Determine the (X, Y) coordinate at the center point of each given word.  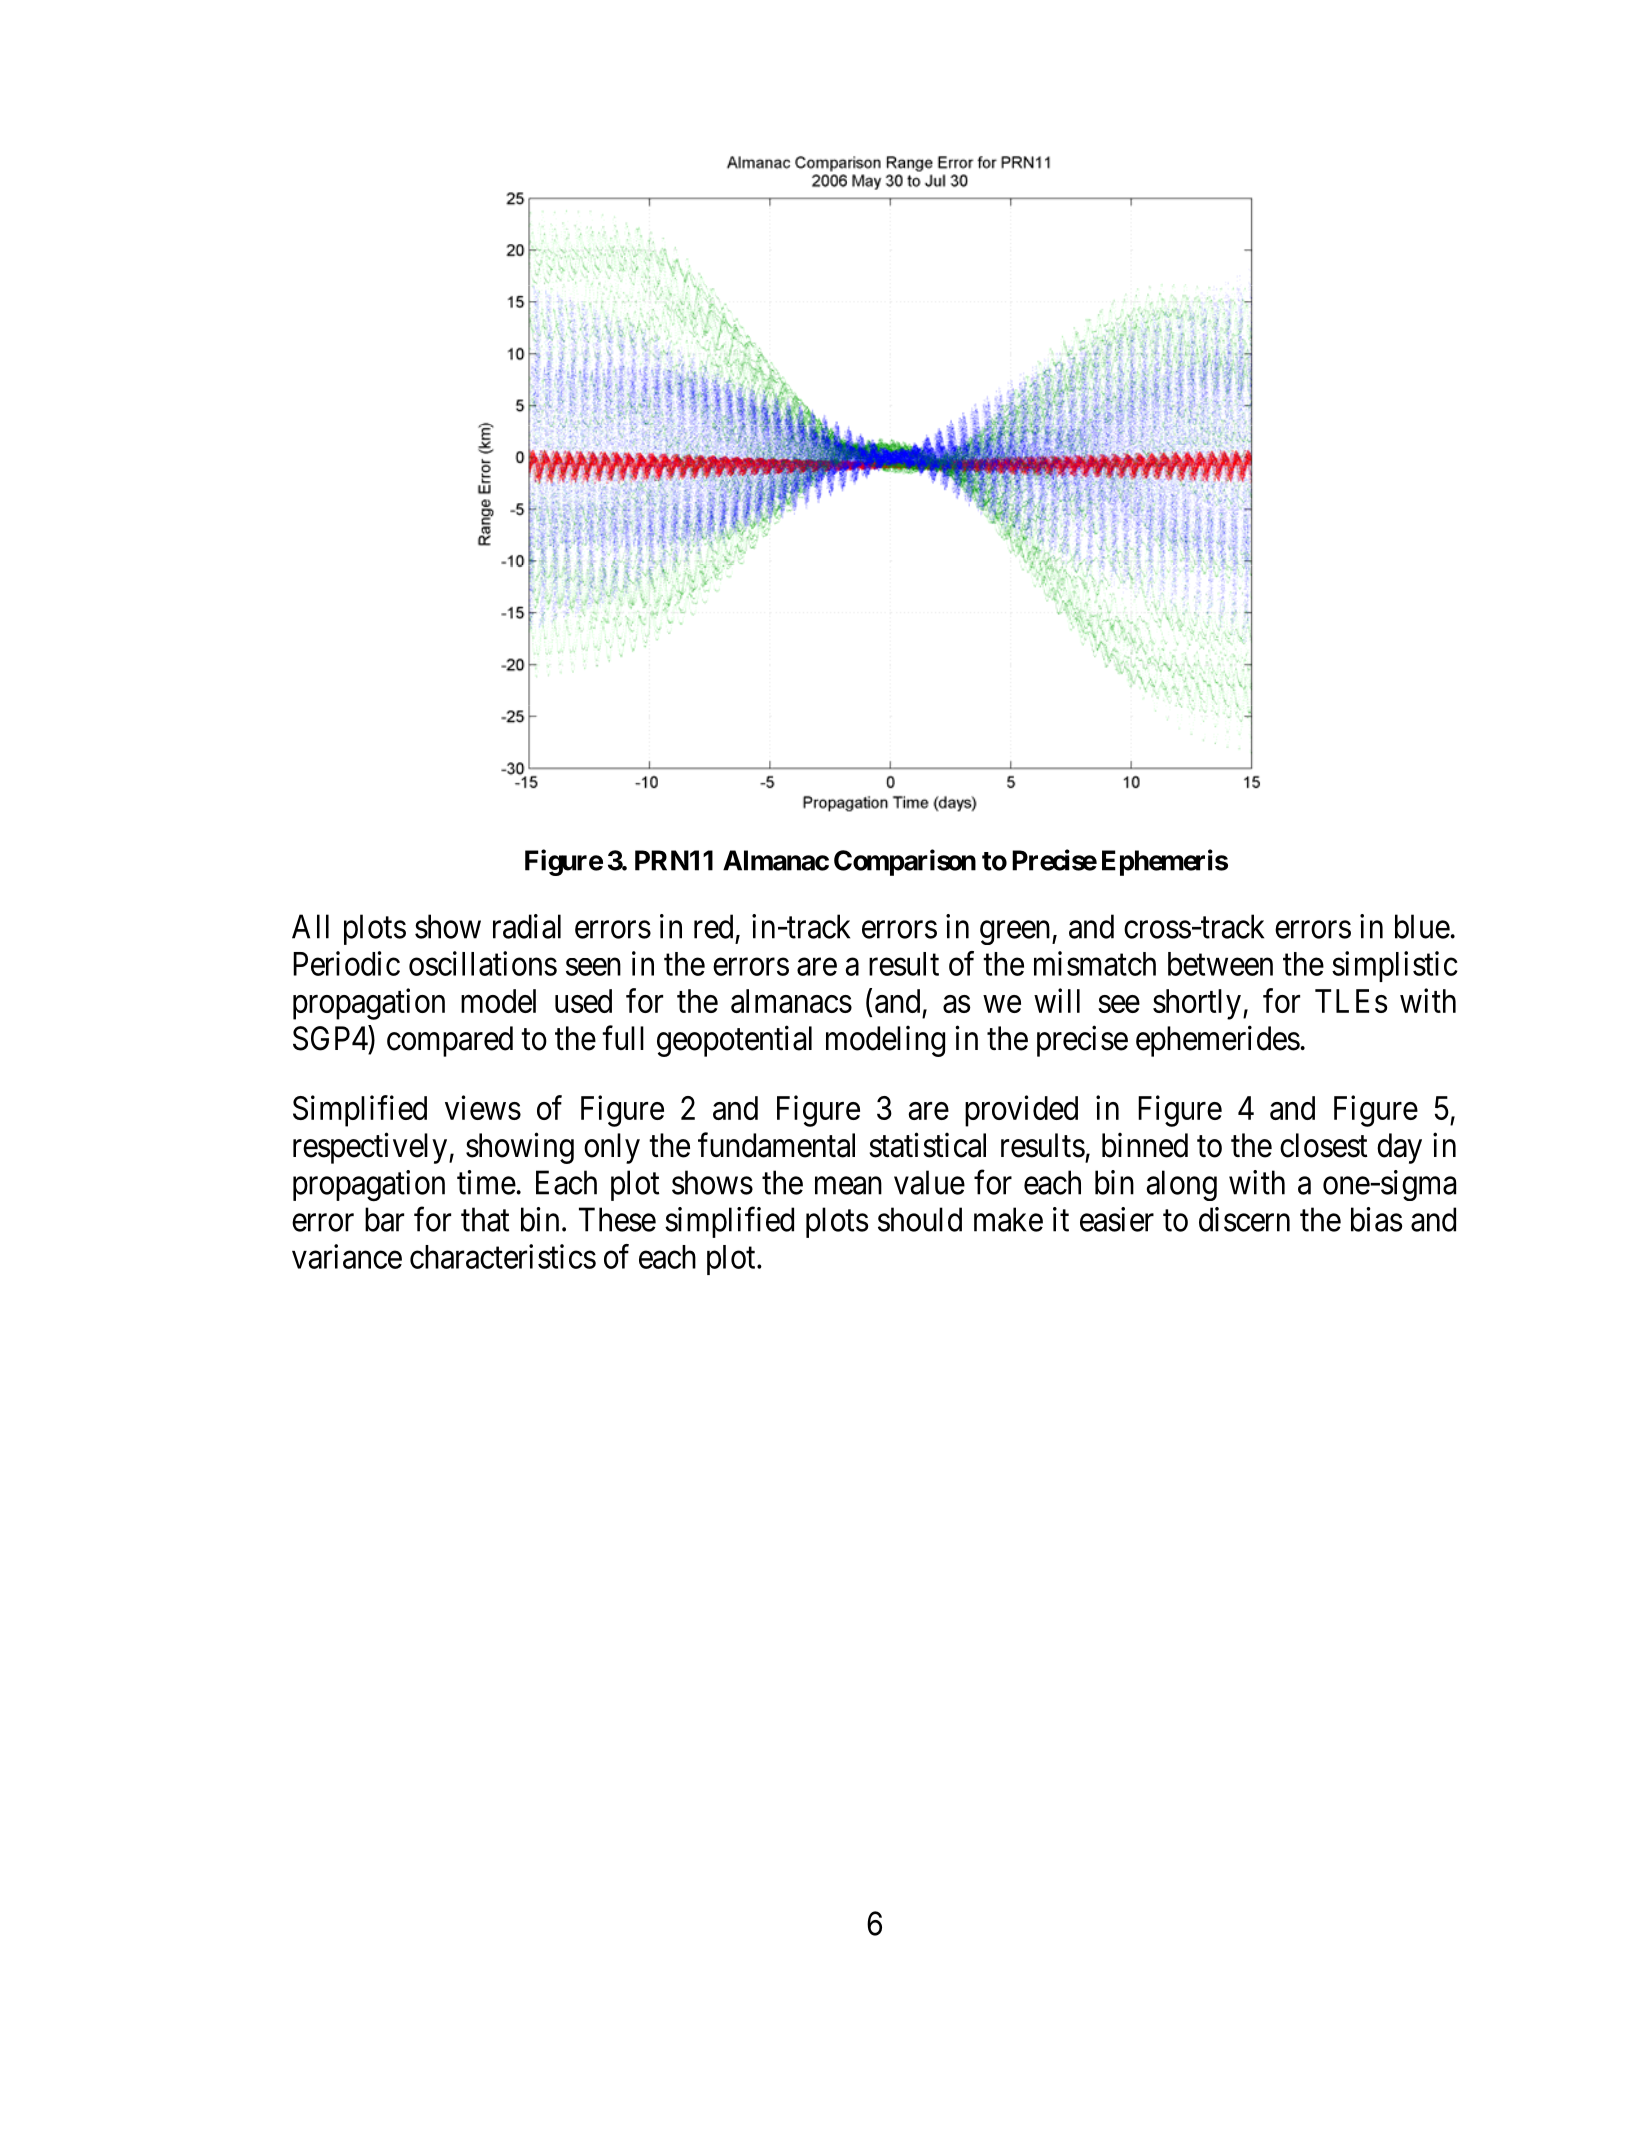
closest (1324, 1145)
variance (347, 1256)
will (1057, 1000)
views (483, 1107)
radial (527, 926)
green (1016, 933)
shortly (1197, 1004)
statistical (927, 1145)
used (583, 1001)
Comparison (905, 862)
